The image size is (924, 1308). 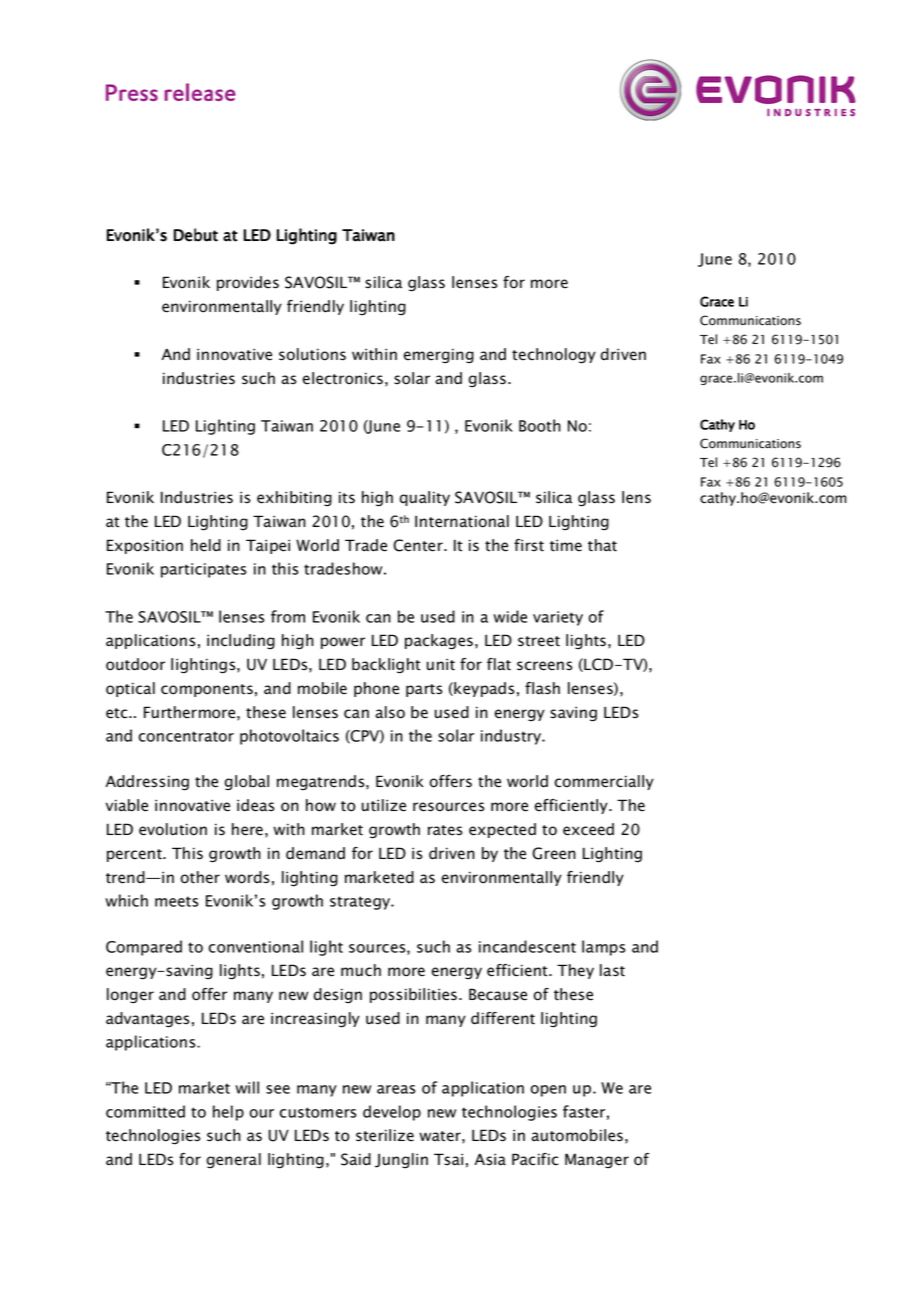 What do you see at coordinates (554, 356) in the screenshot?
I see `technology` at bounding box center [554, 356].
